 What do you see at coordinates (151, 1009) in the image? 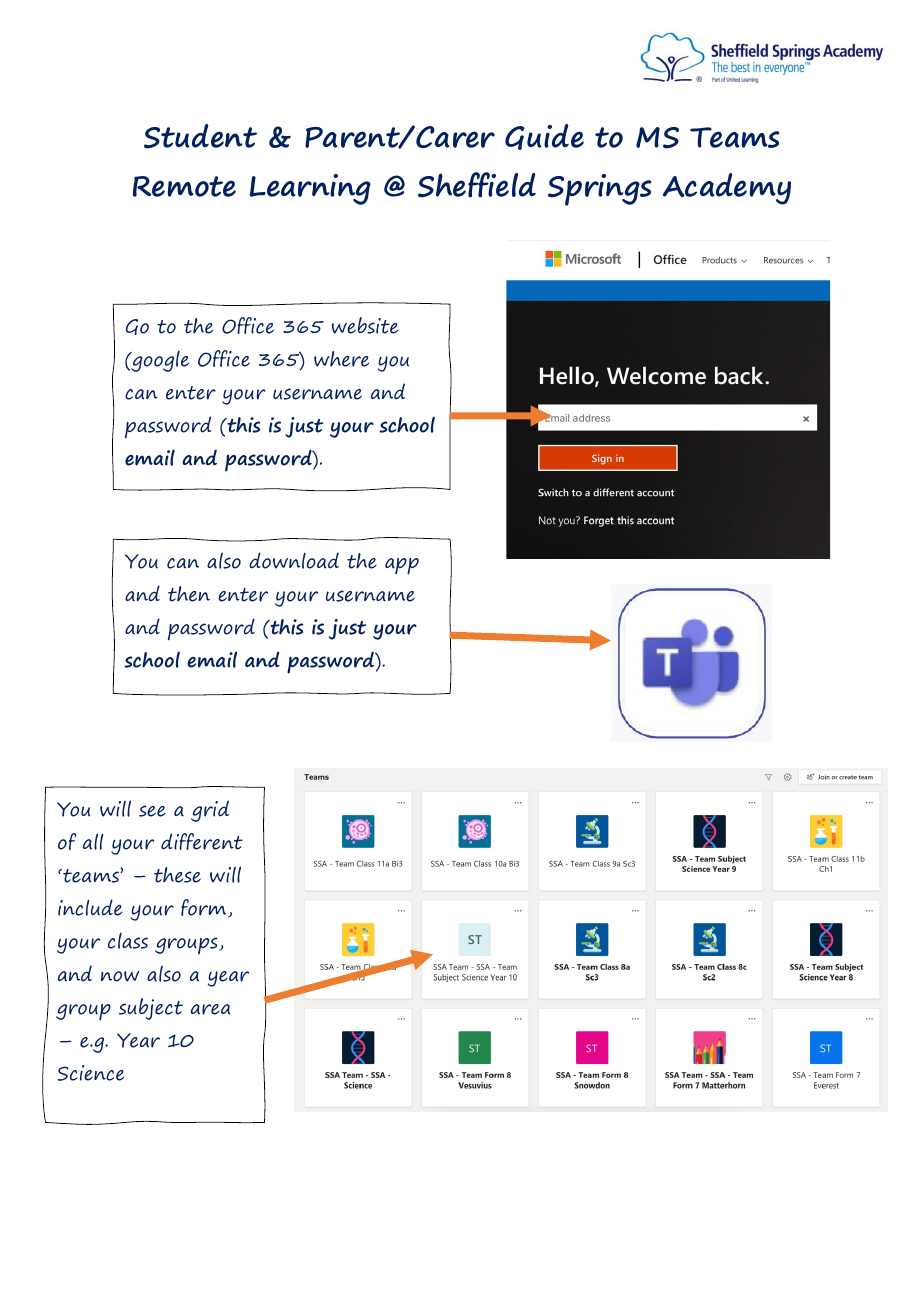
I see `subject` at bounding box center [151, 1009].
